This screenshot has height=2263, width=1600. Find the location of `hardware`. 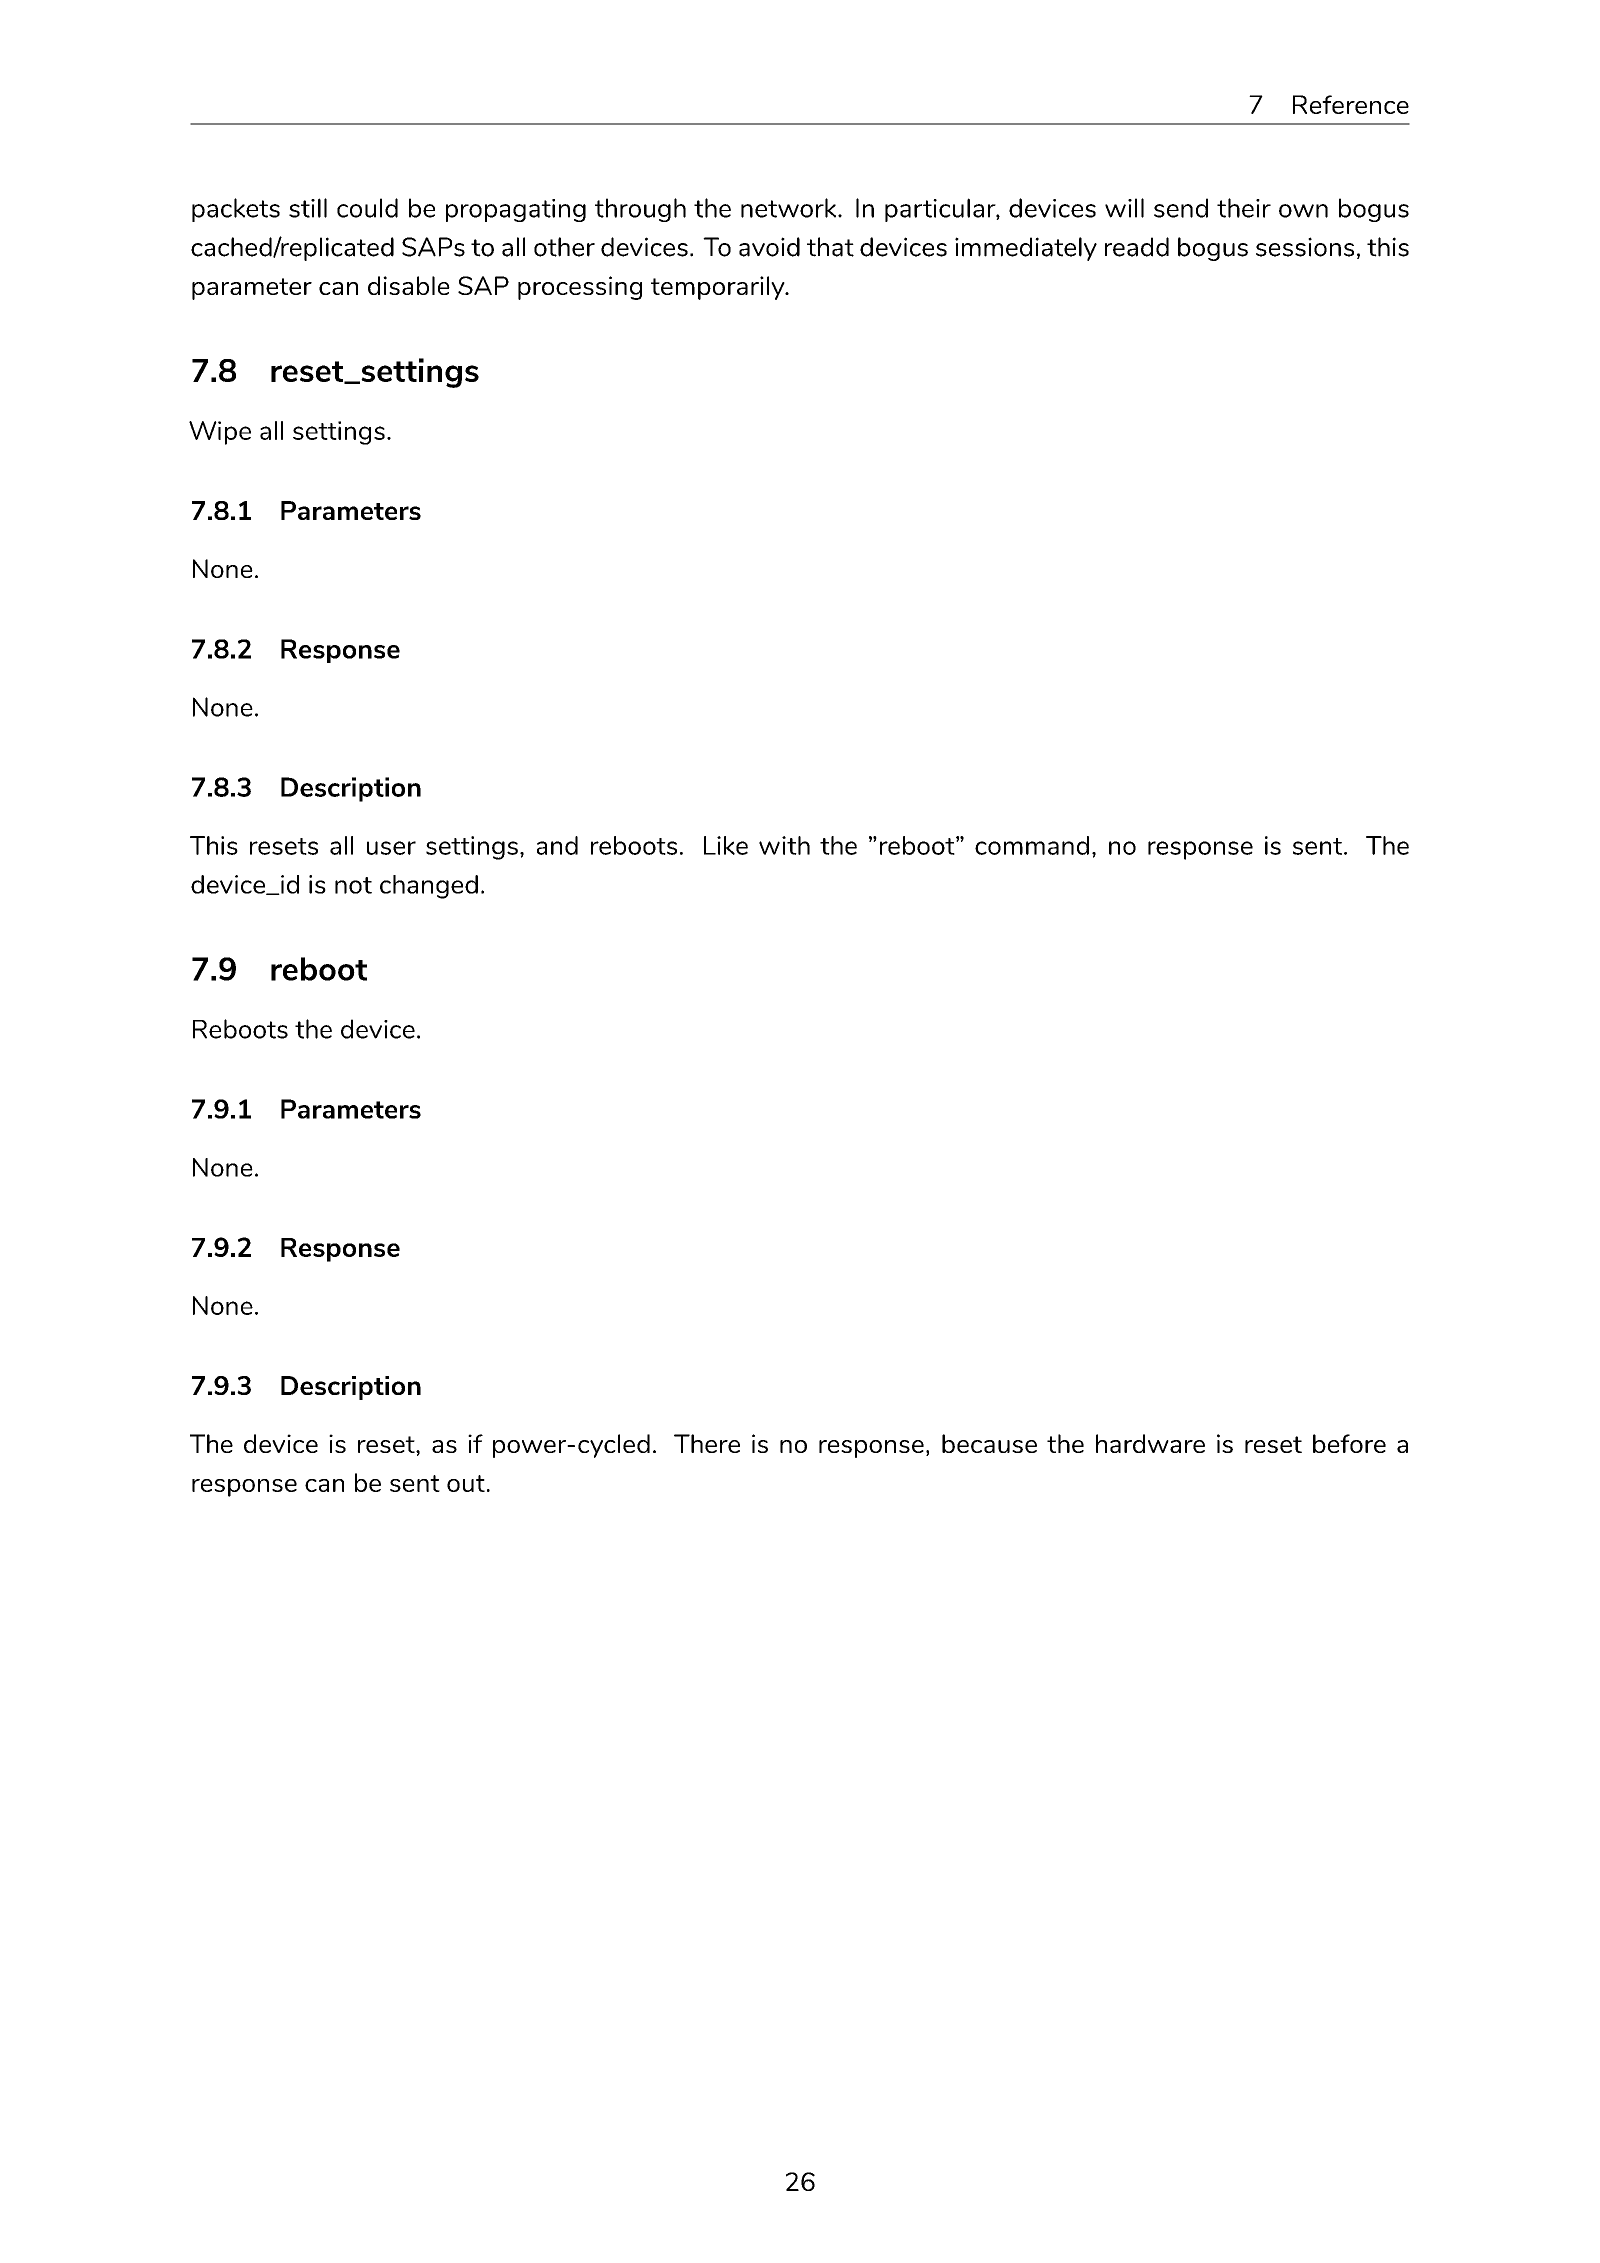

hardware is located at coordinates (1150, 1443).
